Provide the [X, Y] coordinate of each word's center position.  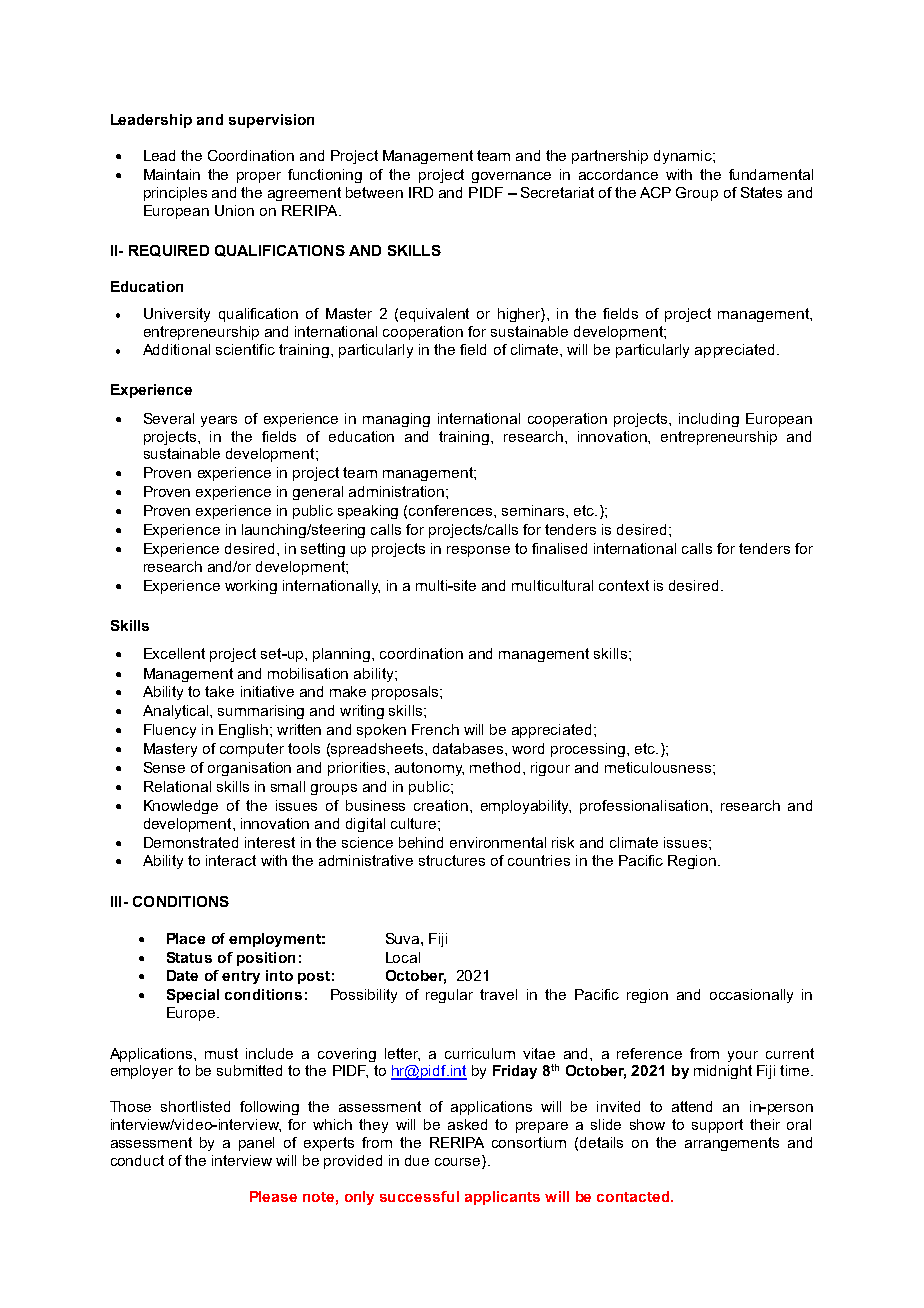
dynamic [684, 157]
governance [511, 177]
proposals [406, 693]
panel [256, 1144]
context [624, 585]
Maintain [172, 174]
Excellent [174, 653]
